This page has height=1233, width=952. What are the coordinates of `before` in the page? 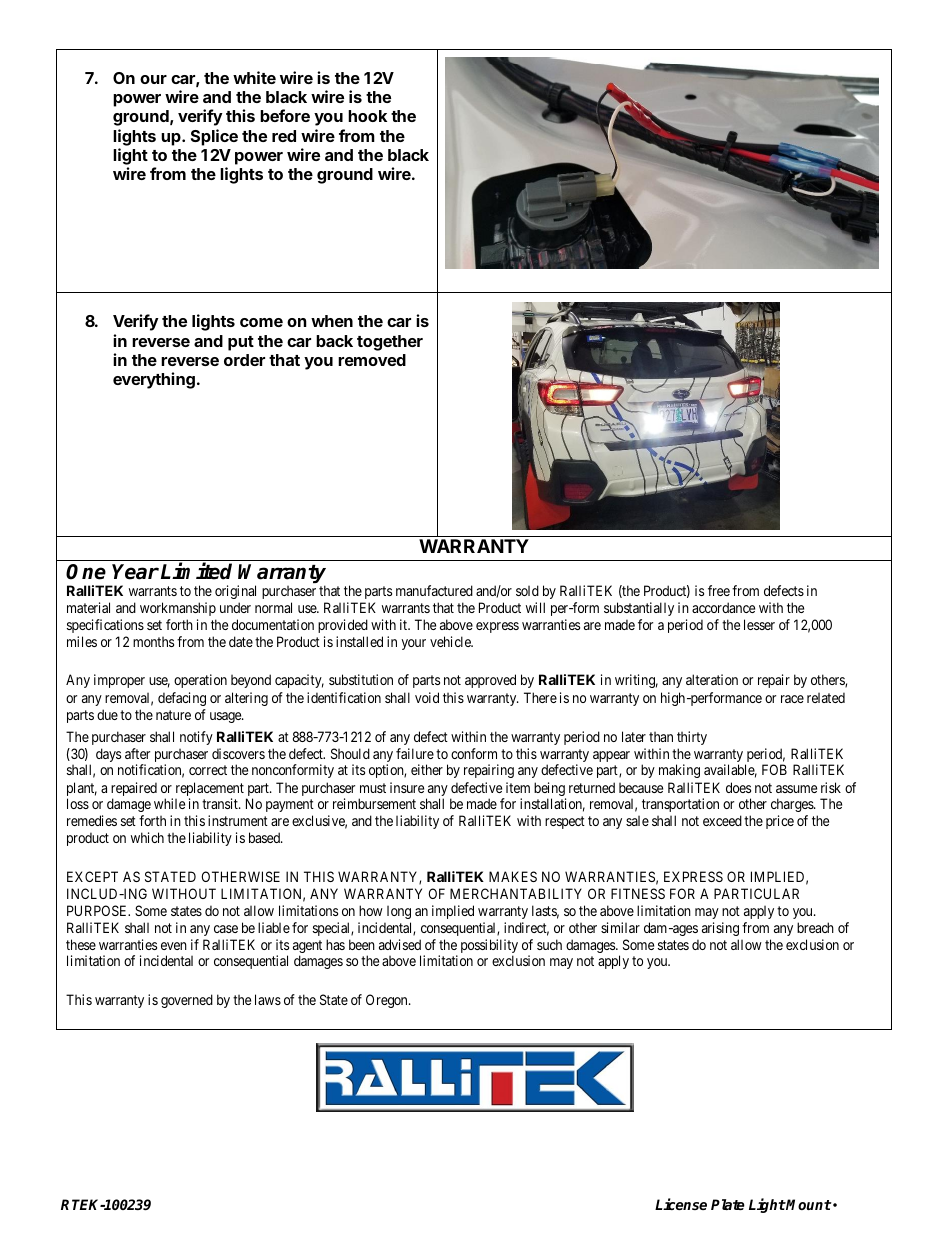 It's located at (285, 115).
